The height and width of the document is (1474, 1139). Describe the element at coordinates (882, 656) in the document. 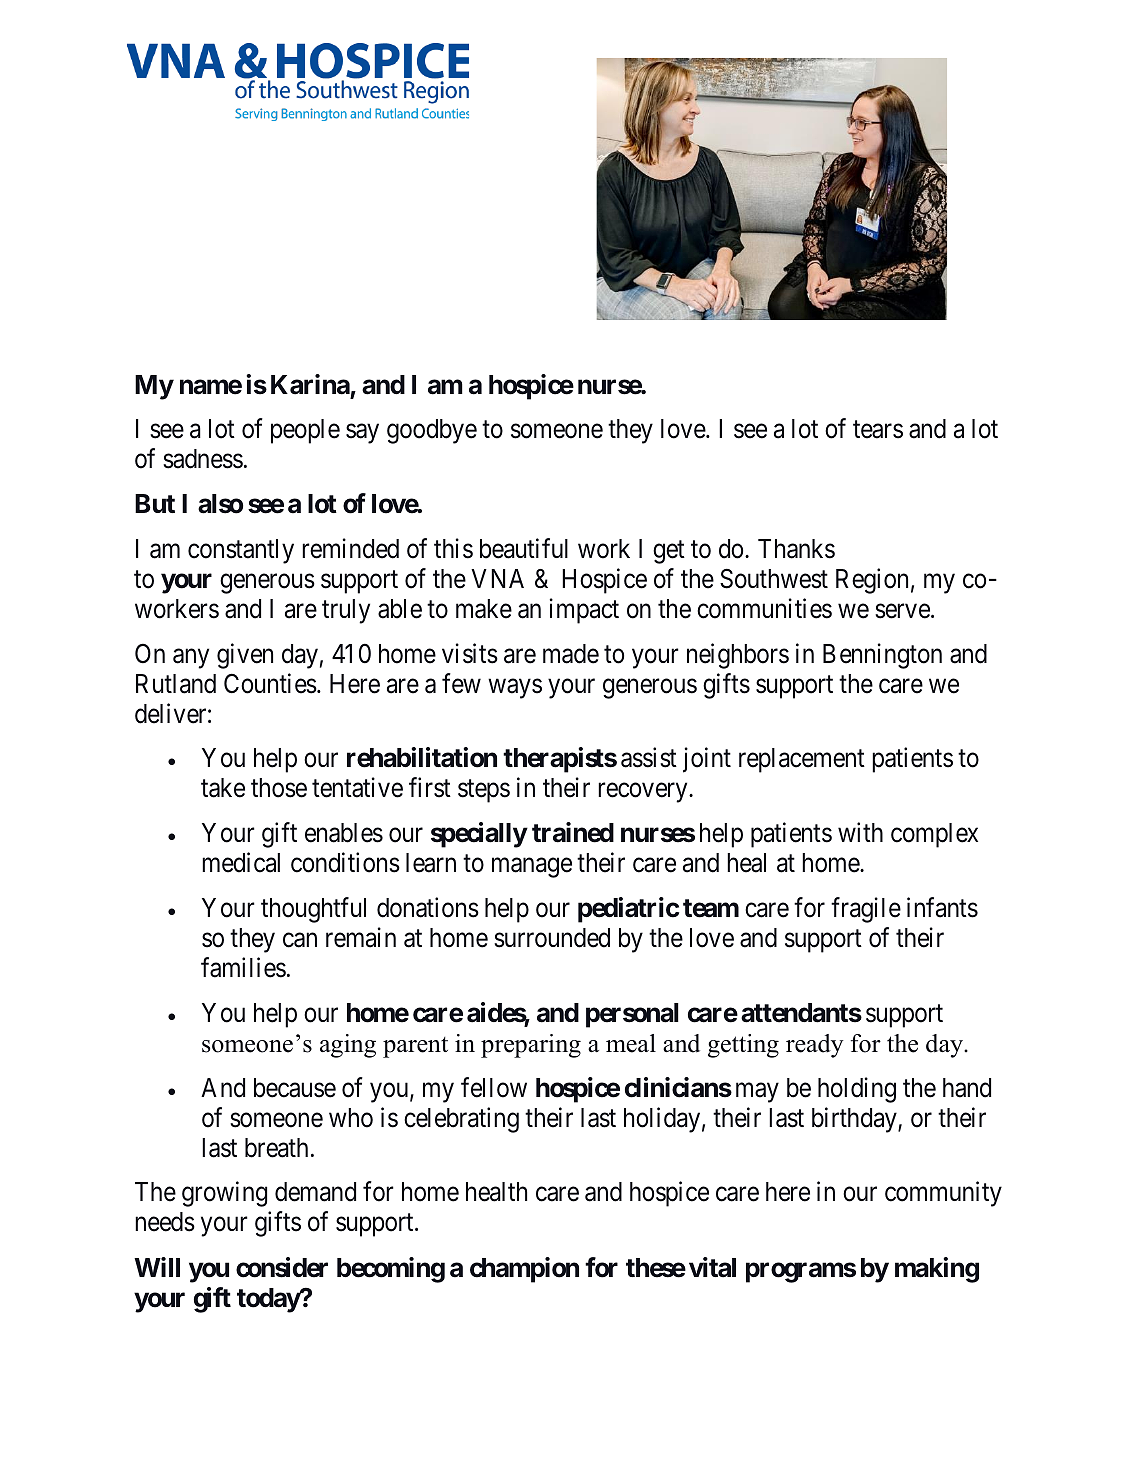

I see `Bennington` at that location.
